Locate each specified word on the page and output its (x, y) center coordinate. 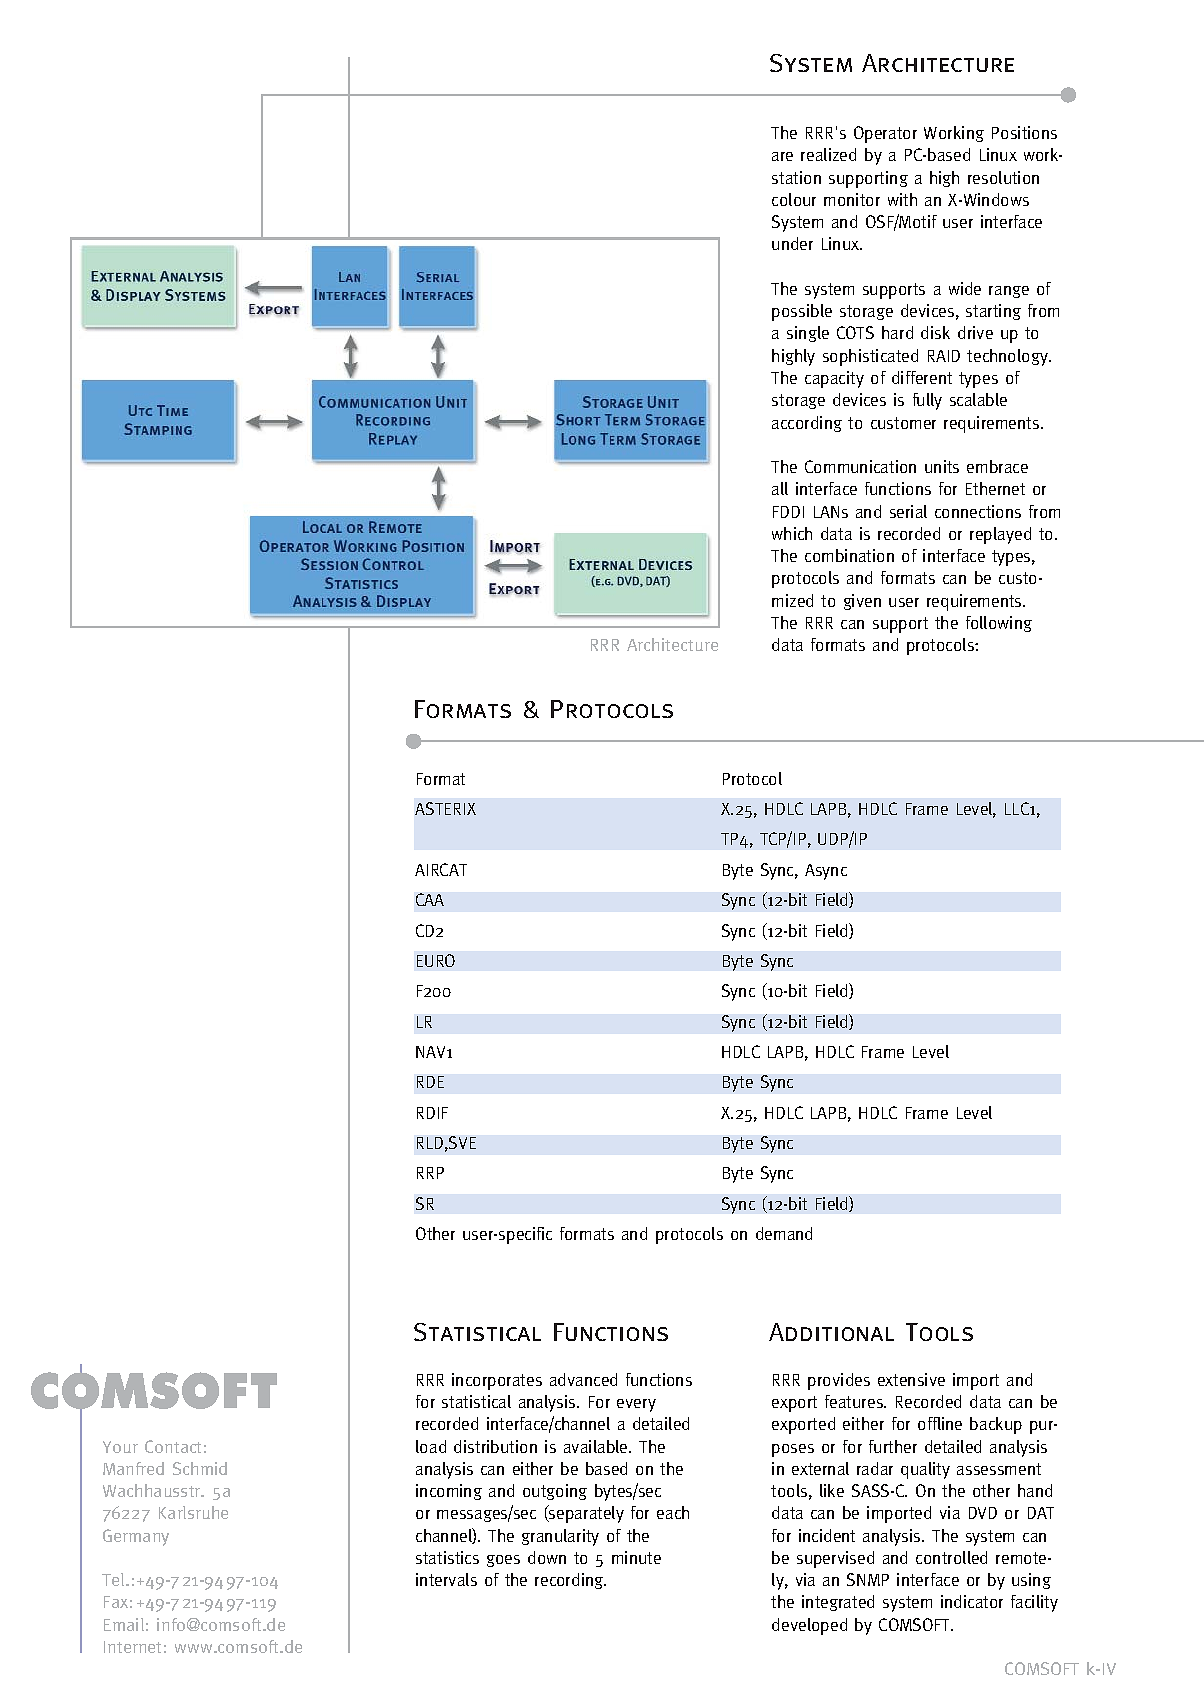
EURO (436, 960)
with (902, 199)
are (782, 156)
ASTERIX (445, 808)
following (999, 624)
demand (784, 1233)
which (792, 533)
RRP (430, 1173)
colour (794, 199)
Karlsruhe (193, 1512)
